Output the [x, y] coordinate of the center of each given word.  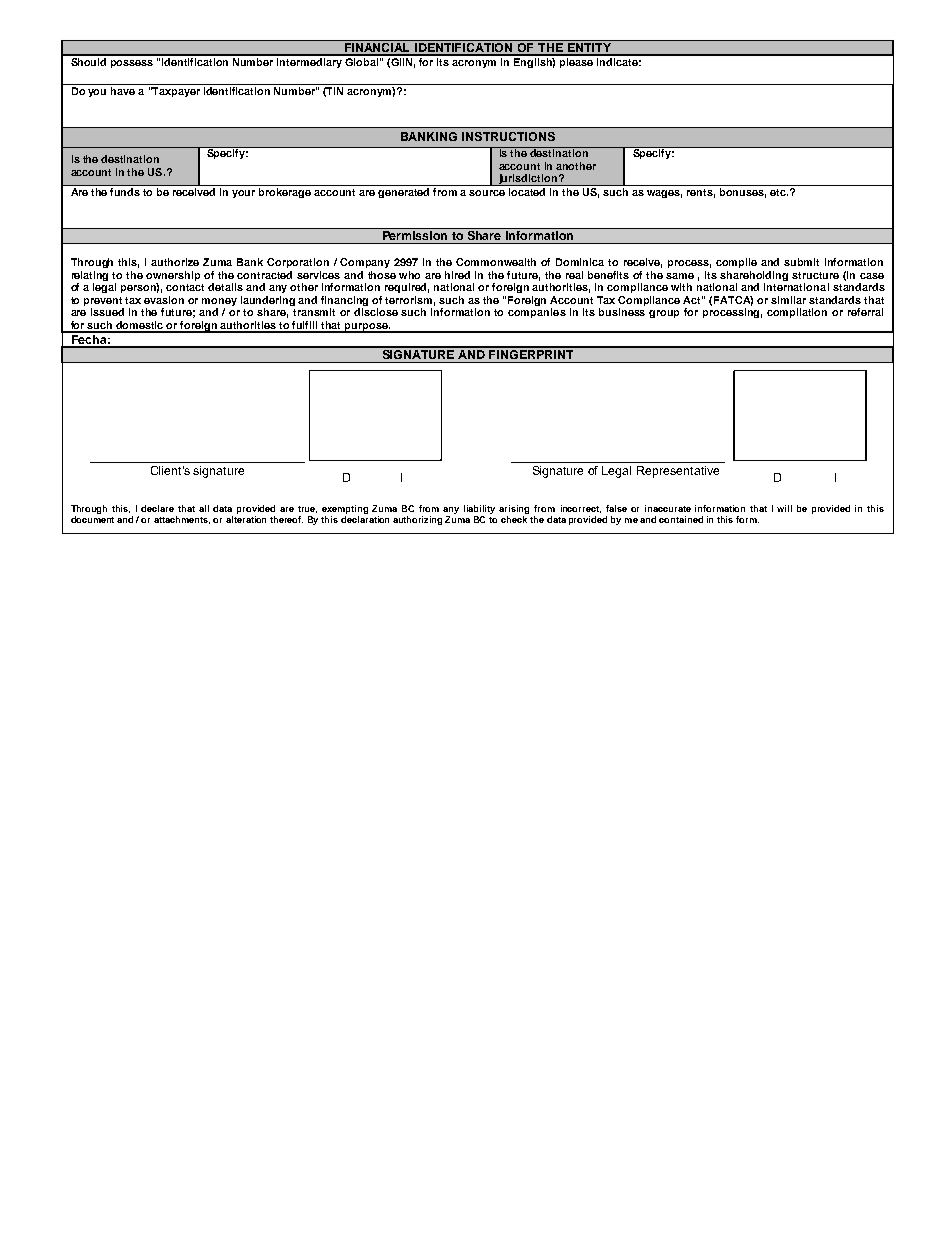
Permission [415, 234]
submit [801, 262]
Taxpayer [175, 92]
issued [107, 312]
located [528, 190]
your [243, 194]
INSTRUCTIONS [508, 136]
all [204, 508]
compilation [797, 313]
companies [537, 313]
